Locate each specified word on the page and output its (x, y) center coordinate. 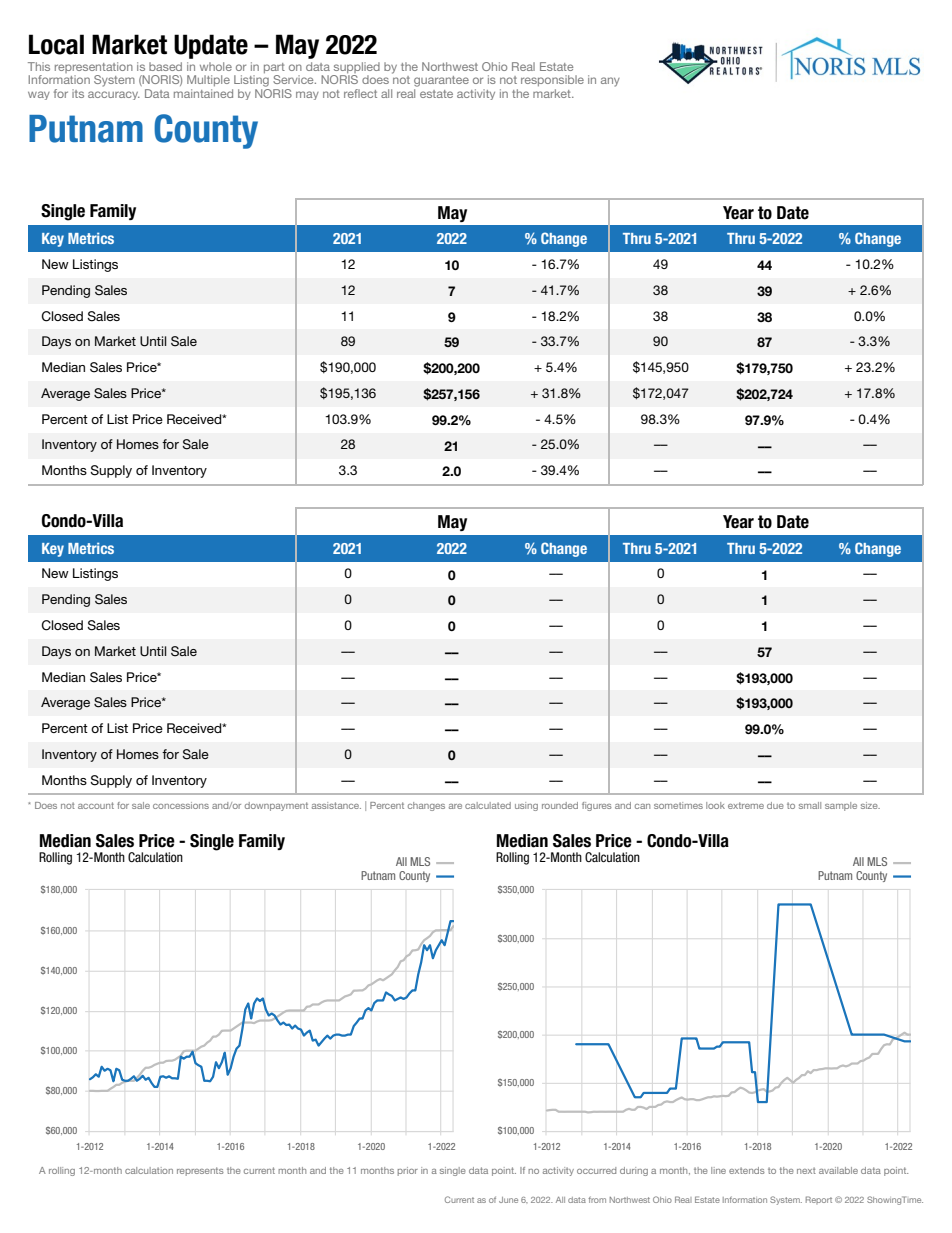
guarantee (441, 81)
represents (200, 1171)
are (455, 806)
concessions (181, 805)
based (165, 66)
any (610, 82)
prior (408, 1171)
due (775, 805)
